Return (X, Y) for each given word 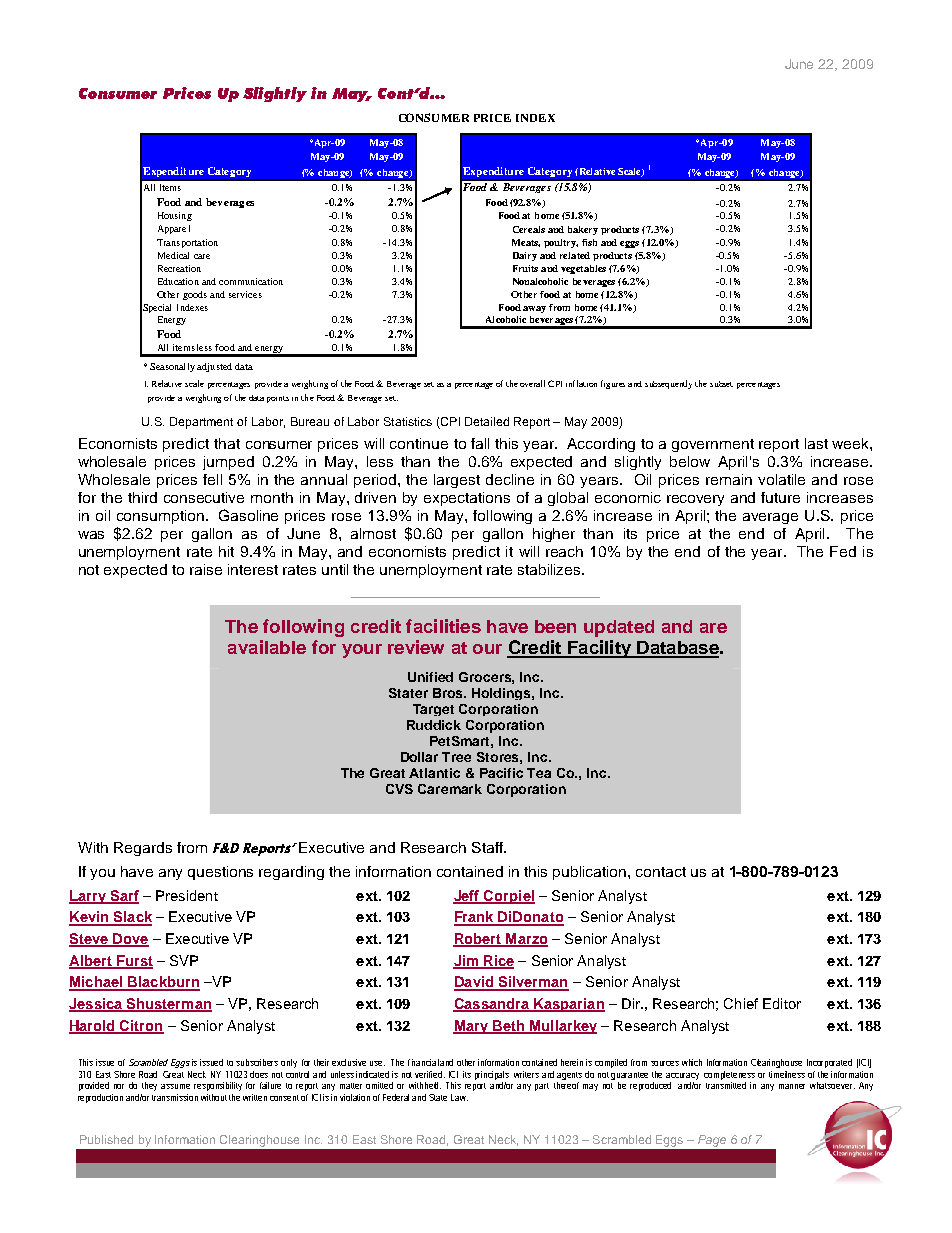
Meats (526, 243)
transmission (175, 1097)
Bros (449, 693)
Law (459, 1097)
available (267, 647)
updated (619, 628)
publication (591, 873)
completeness (729, 1075)
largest (457, 481)
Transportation (187, 243)
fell (212, 479)
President (187, 895)
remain (729, 479)
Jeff (467, 896)
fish (589, 242)
